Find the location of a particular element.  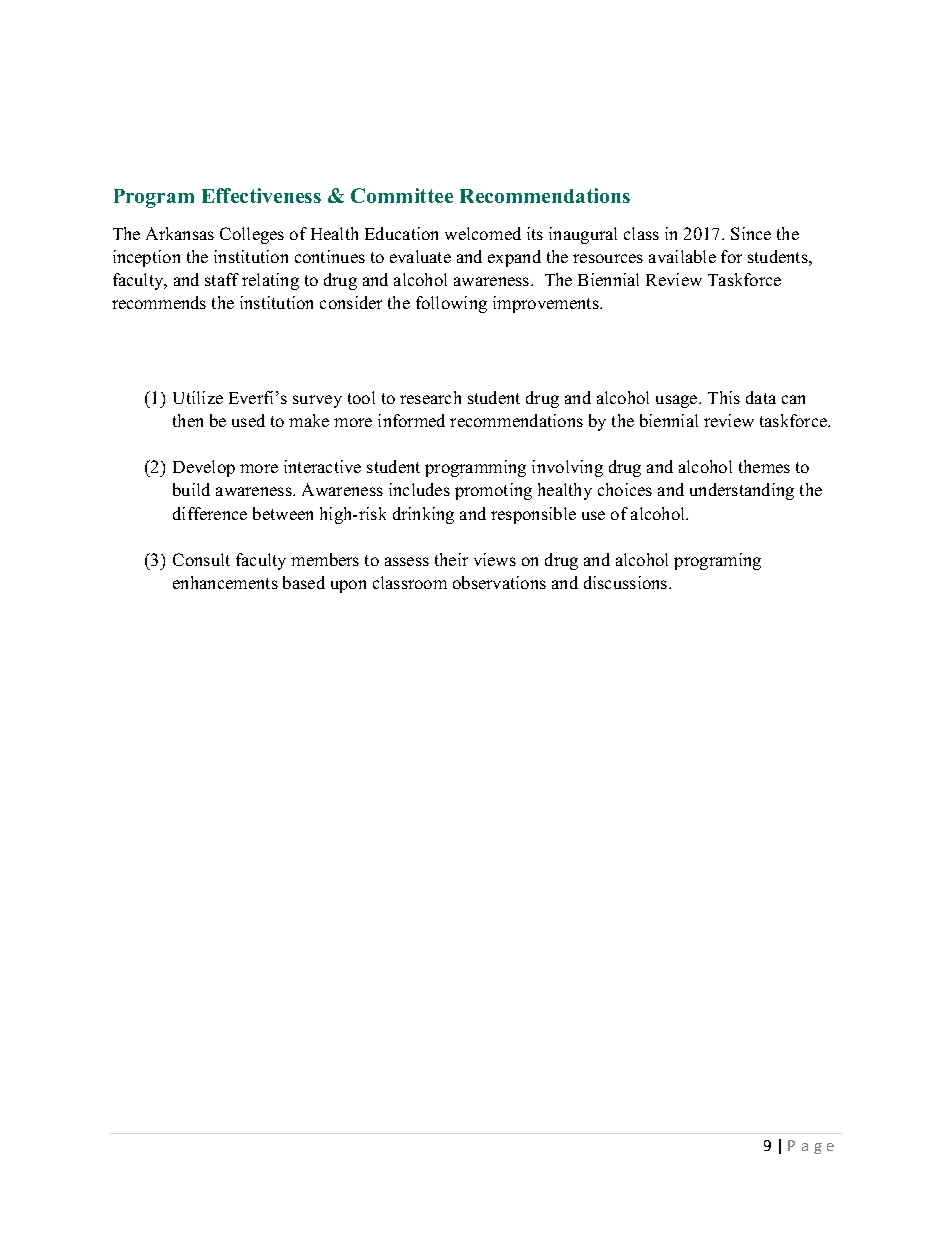

observations is located at coordinates (499, 582).
